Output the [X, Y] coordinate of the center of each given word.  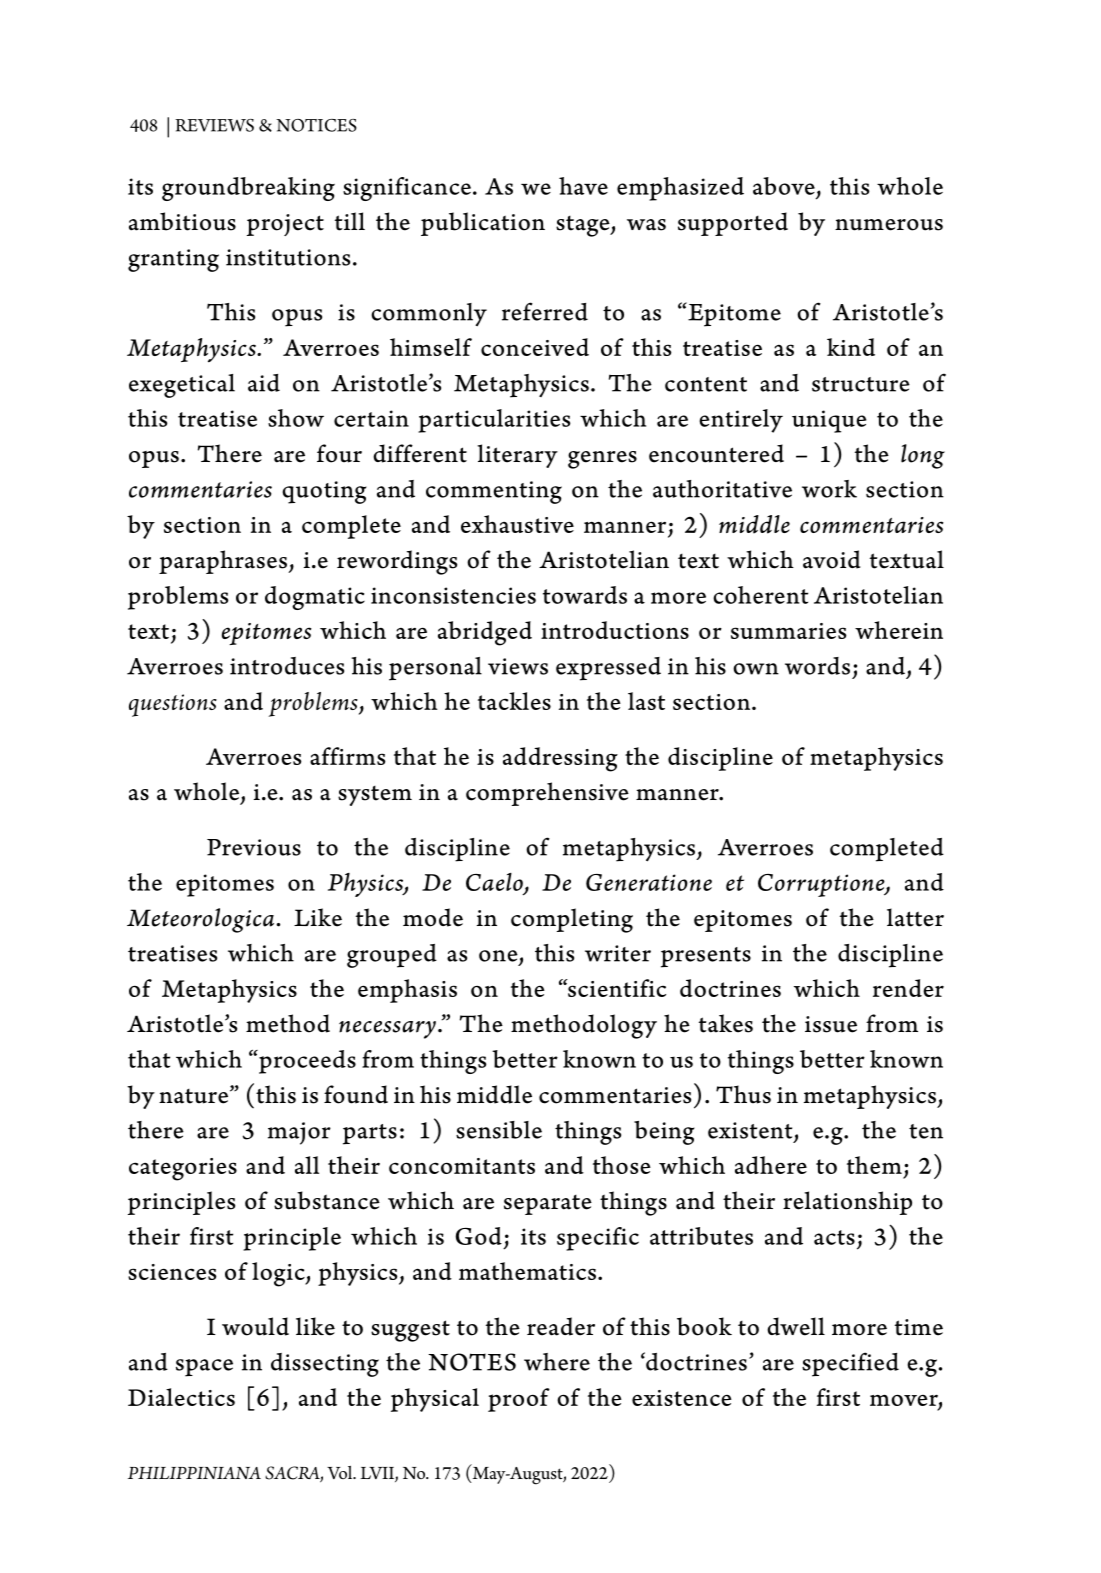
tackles [514, 701]
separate [548, 1205]
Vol [341, 1472]
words [817, 666]
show [296, 418]
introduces [287, 666]
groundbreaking [248, 189]
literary [517, 456]
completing [572, 920]
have [583, 186]
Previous [254, 847]
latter [915, 917]
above [784, 186]
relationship [847, 1203]
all [307, 1165]
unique [829, 421]
